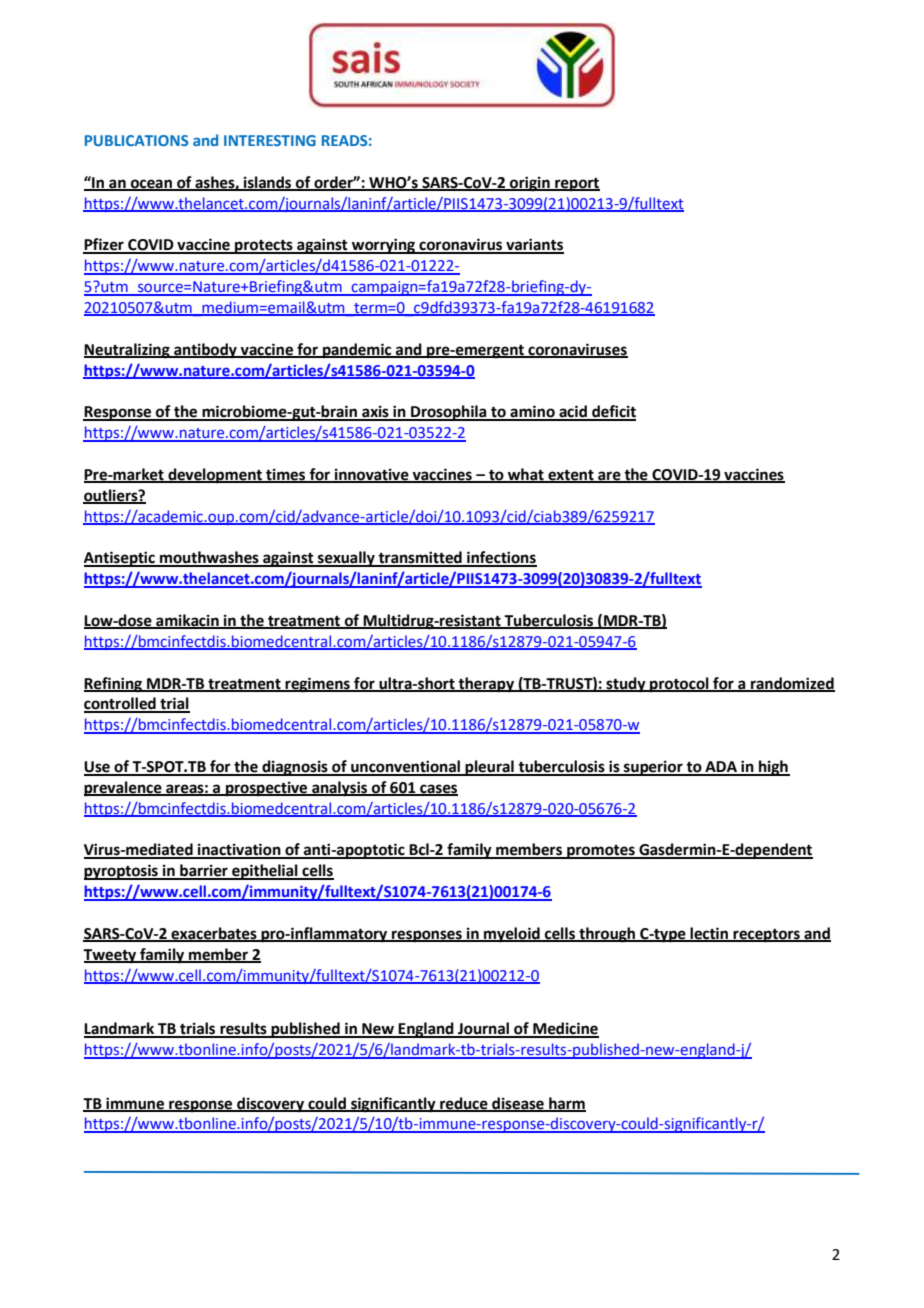  Describe the element at coordinates (114, 685) in the page. I see `Refining` at that location.
